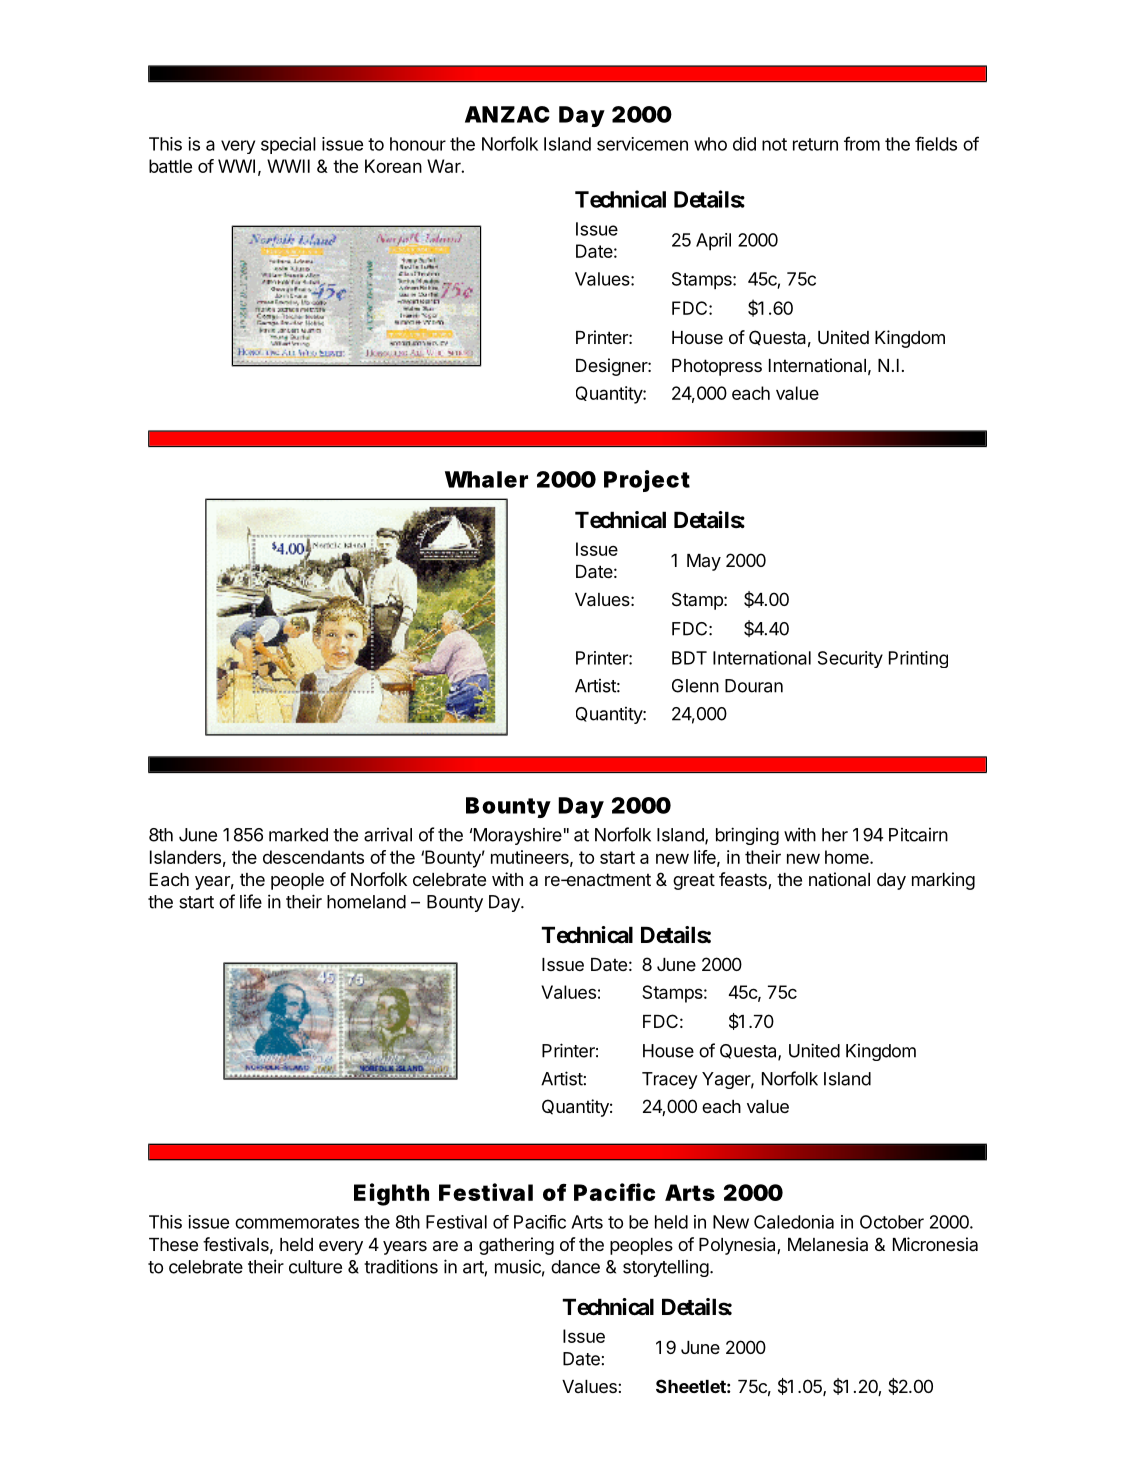 The image size is (1137, 1471). What do you see at coordinates (647, 481) in the image?
I see `Project` at bounding box center [647, 481].
